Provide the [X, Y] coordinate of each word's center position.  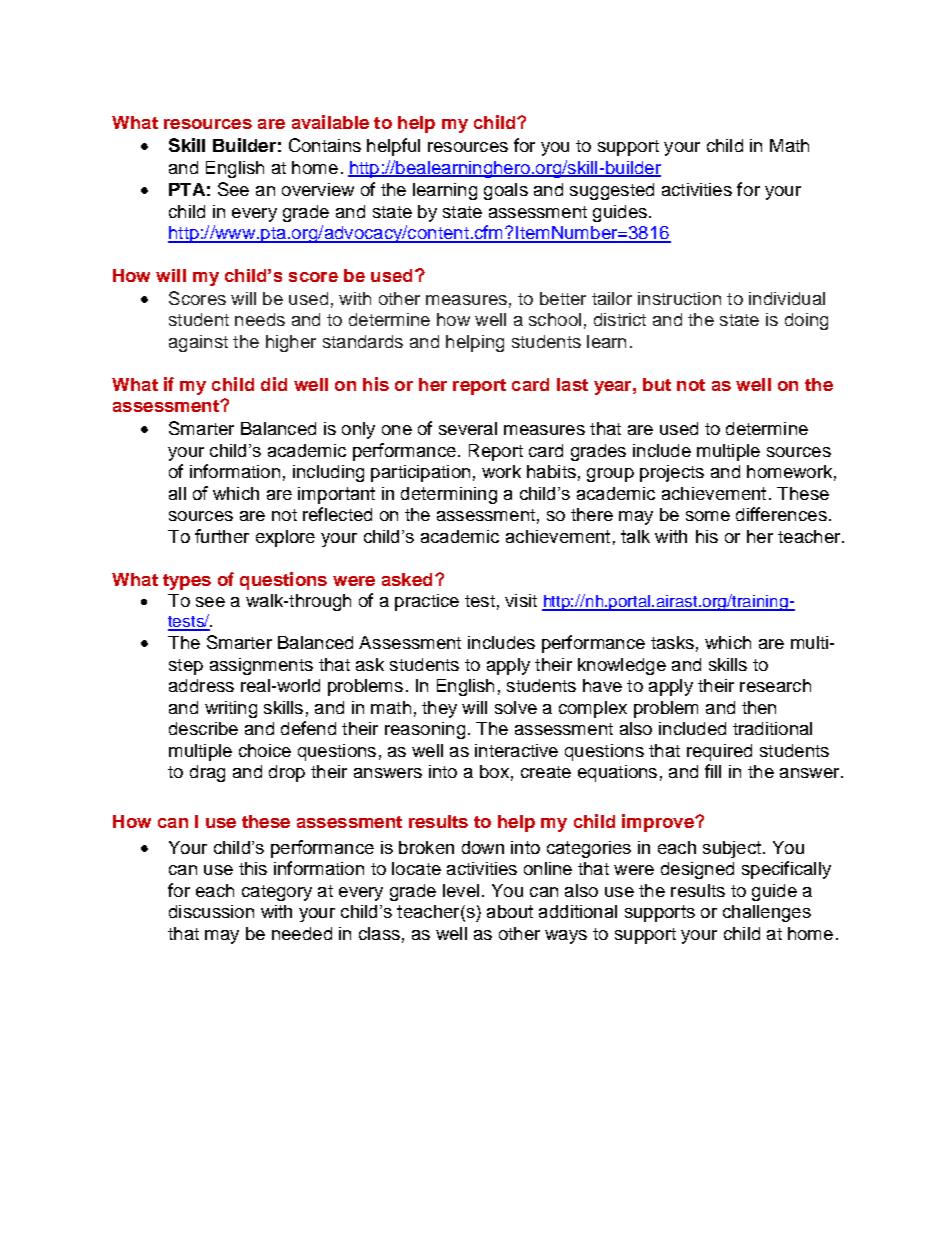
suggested [612, 191]
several [468, 428]
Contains [325, 145]
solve [516, 707]
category [277, 893]
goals [506, 191]
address [201, 685]
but [657, 384]
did [274, 384]
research [775, 685]
